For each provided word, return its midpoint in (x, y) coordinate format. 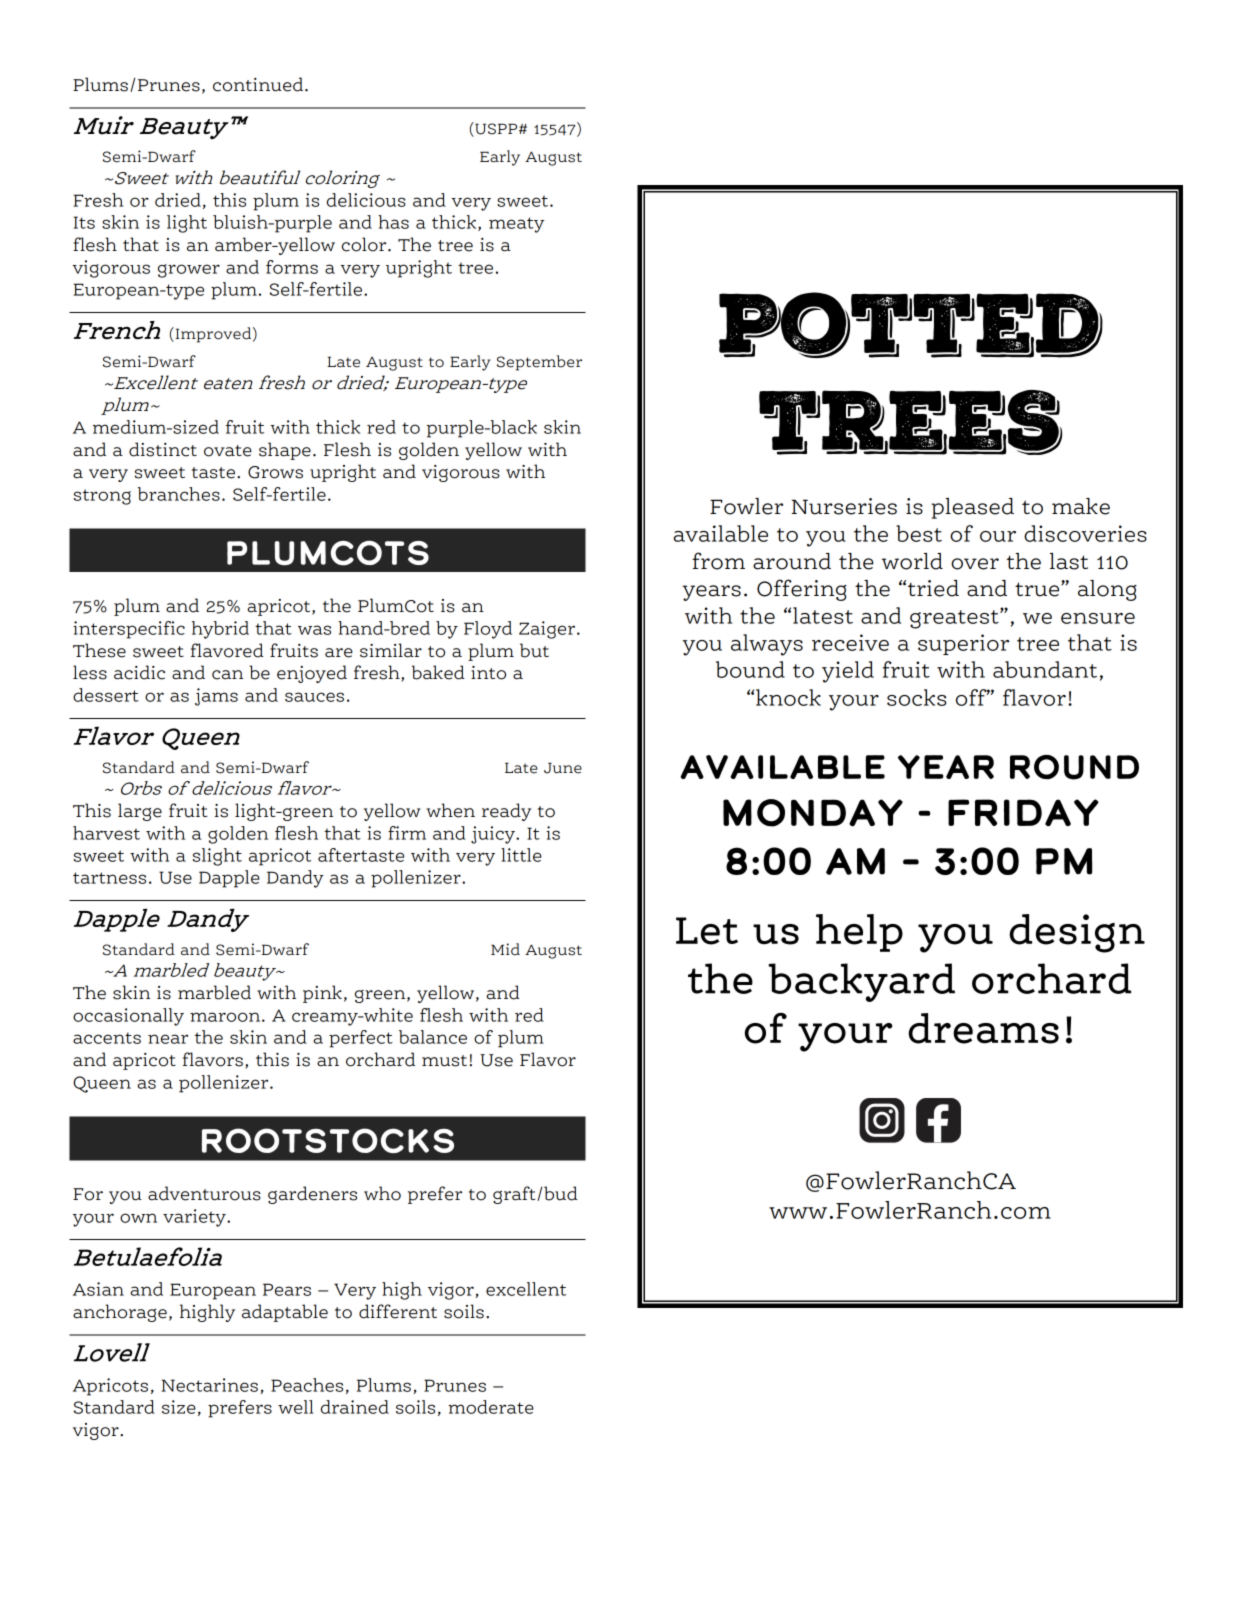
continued (258, 84)
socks (916, 697)
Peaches (307, 1385)
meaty (516, 225)
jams (216, 697)
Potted (911, 325)
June (563, 768)
